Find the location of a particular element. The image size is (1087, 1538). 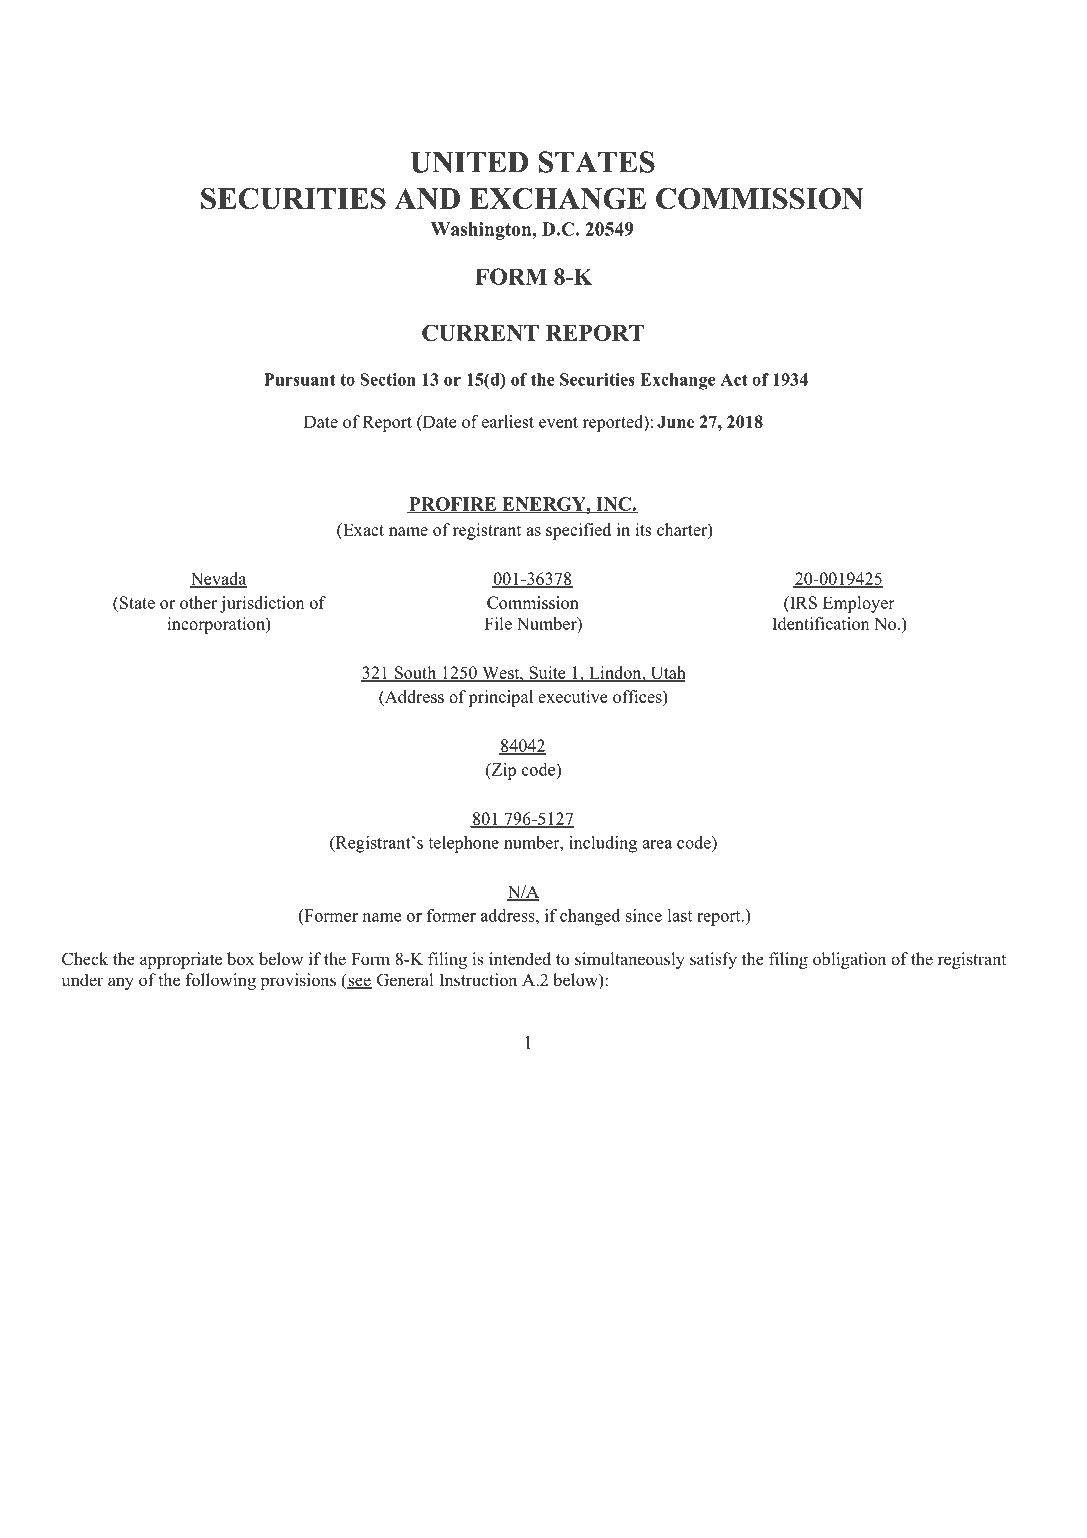

incorporation is located at coordinates (217, 625).
